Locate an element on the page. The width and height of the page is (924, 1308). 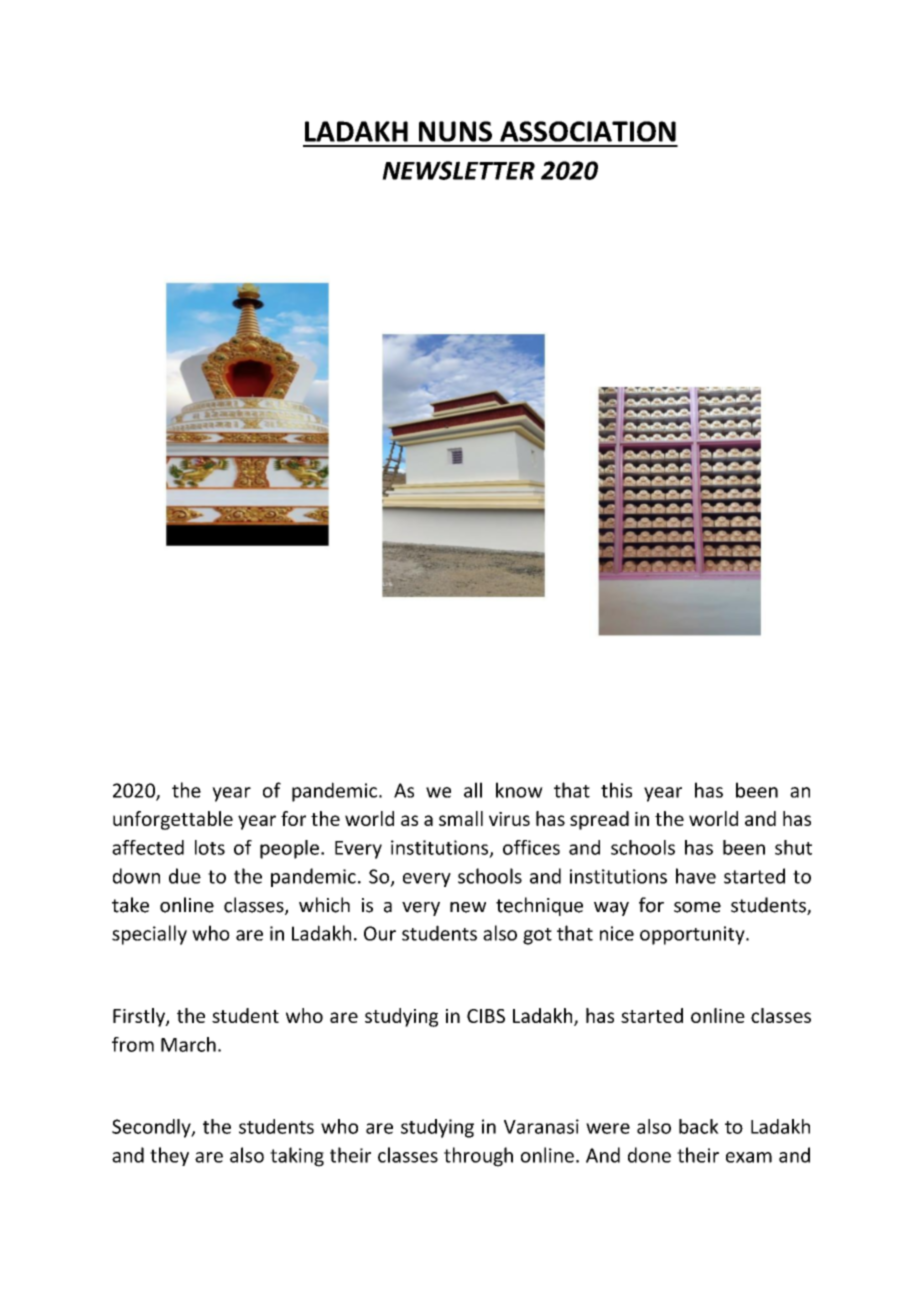
small is located at coordinates (461, 818).
